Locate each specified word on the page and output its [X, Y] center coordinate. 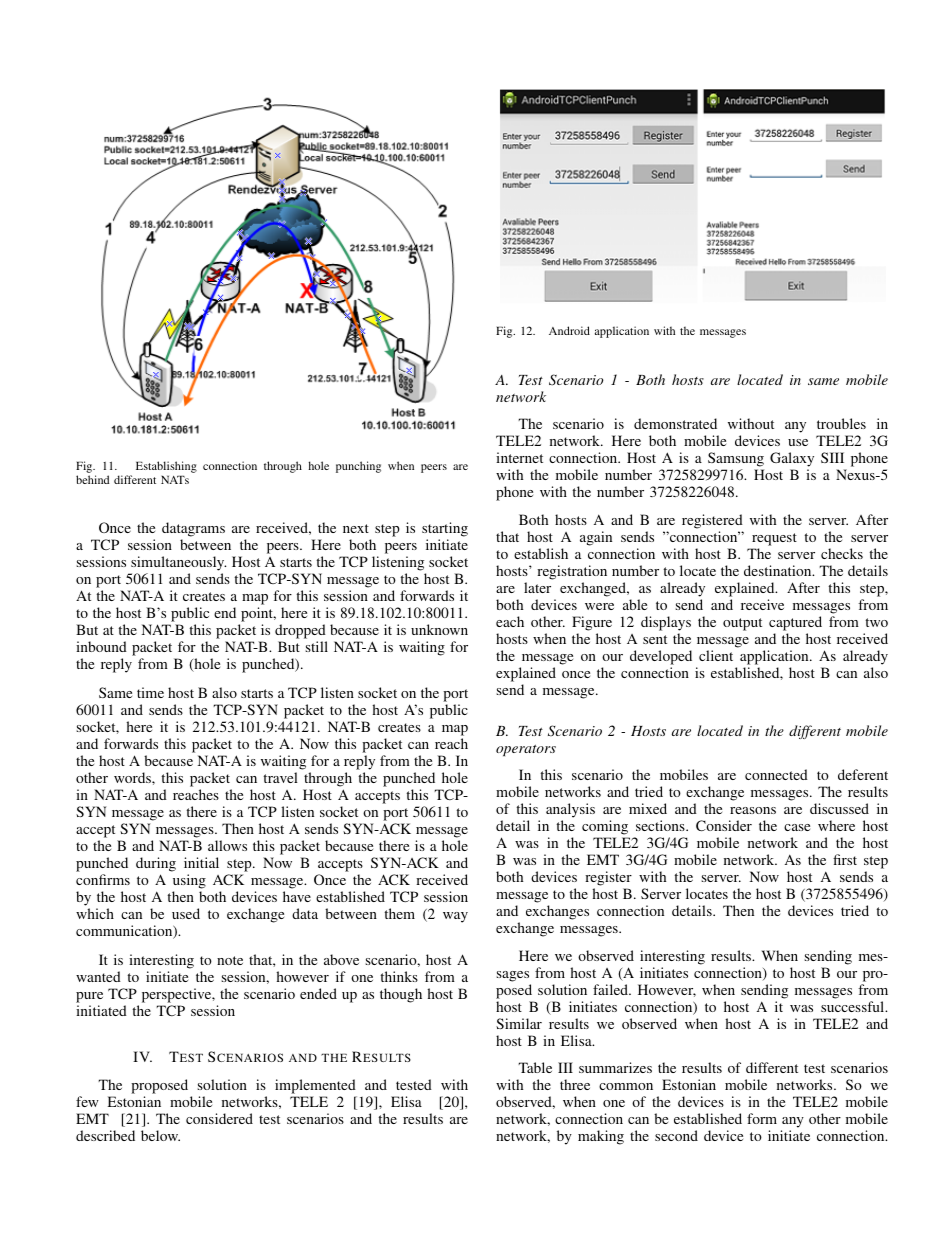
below [160, 1135]
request [774, 539]
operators [526, 750]
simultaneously [178, 563]
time [150, 692]
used [186, 913]
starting [445, 529]
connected [776, 774]
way [455, 917]
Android [569, 330]
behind [93, 479]
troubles [841, 423]
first [845, 859]
